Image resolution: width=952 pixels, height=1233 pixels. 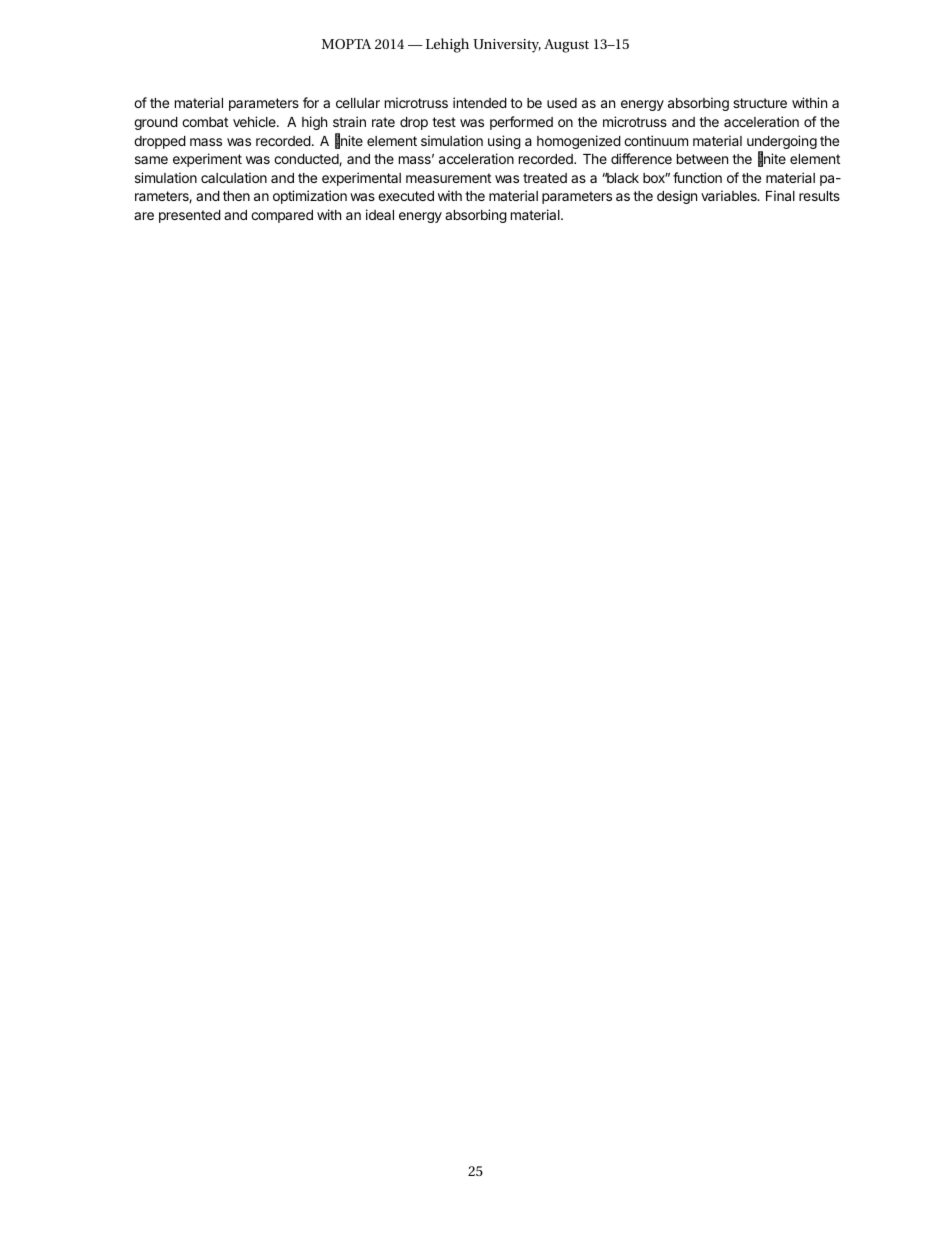 What do you see at coordinates (190, 216) in the image?
I see `presented` at bounding box center [190, 216].
